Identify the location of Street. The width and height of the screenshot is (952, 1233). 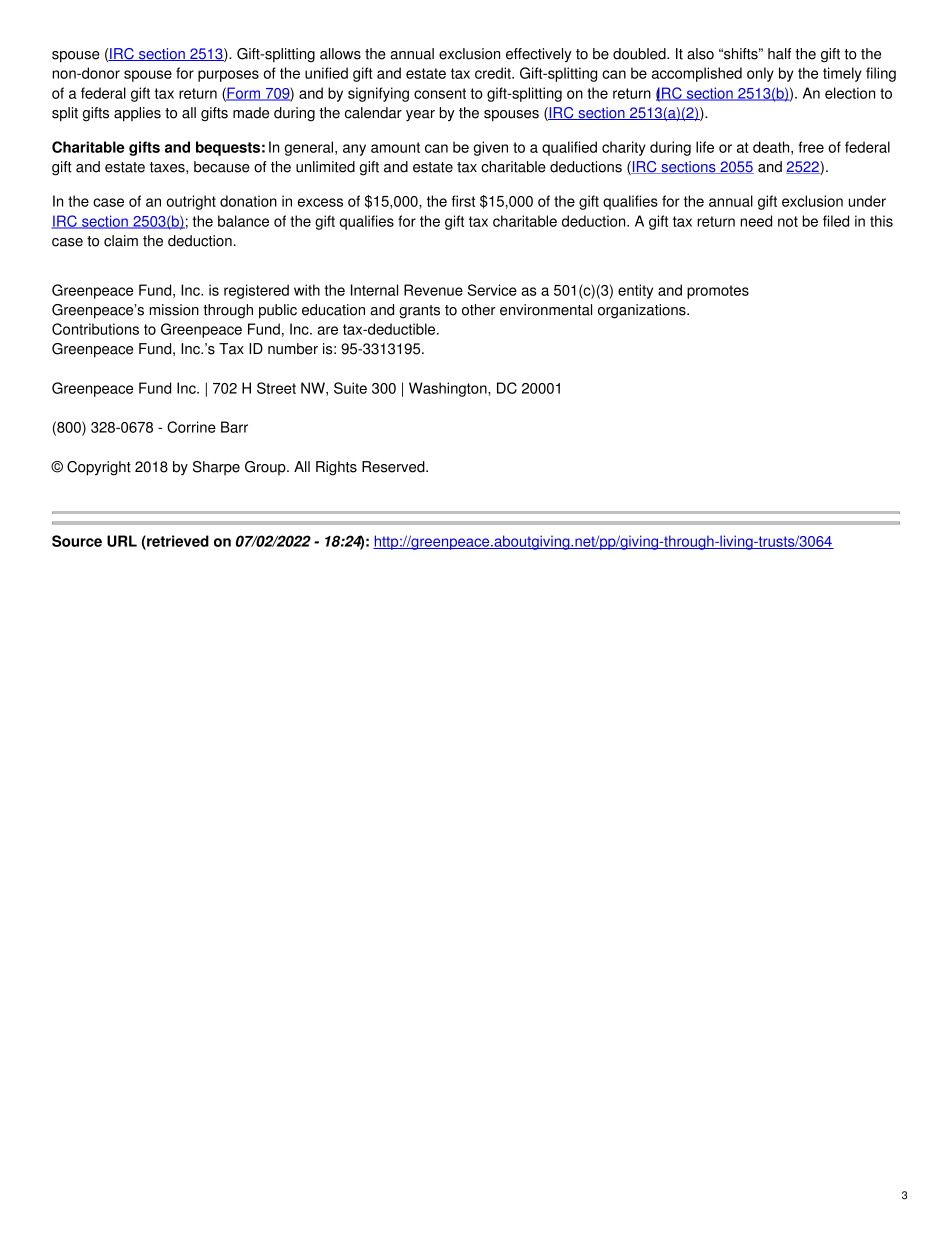
(276, 388).
